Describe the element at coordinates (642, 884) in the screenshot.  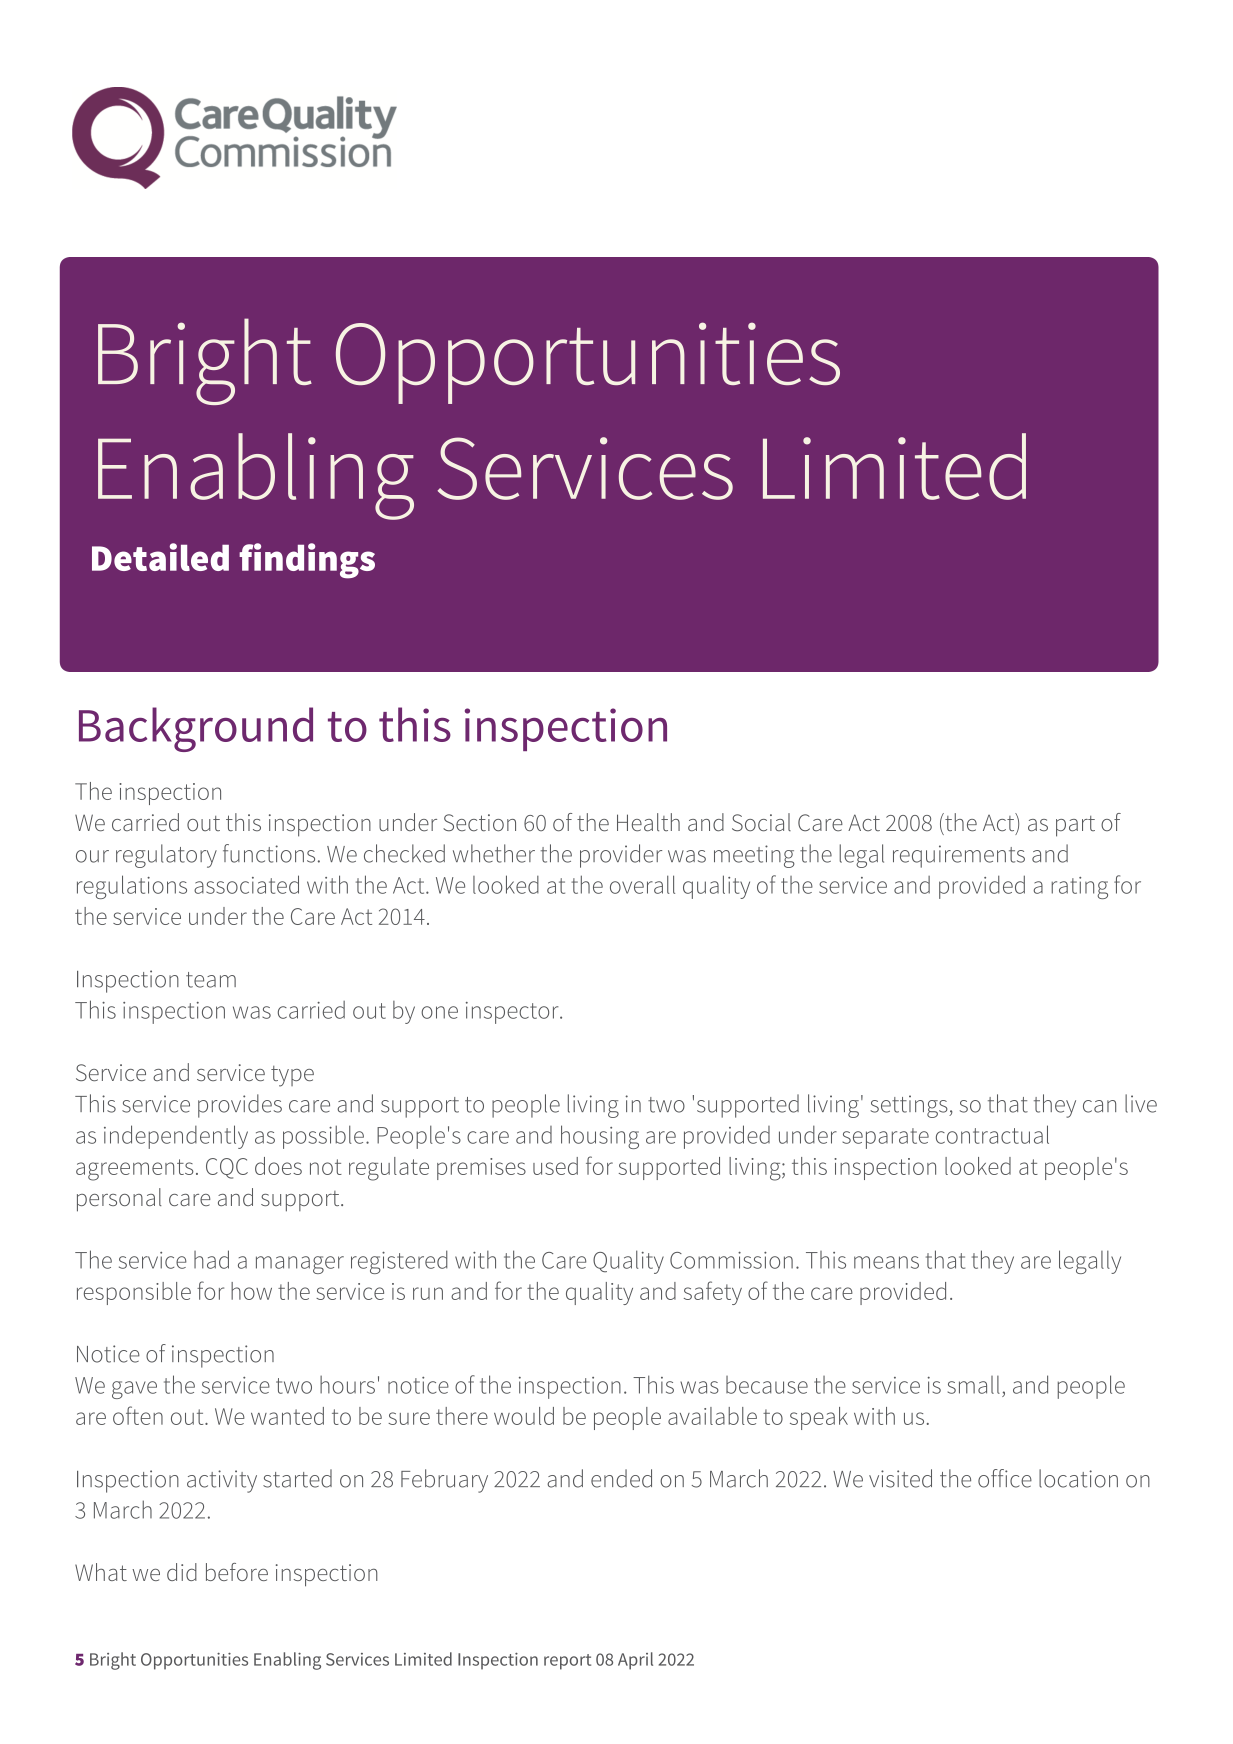
I see `overall` at that location.
